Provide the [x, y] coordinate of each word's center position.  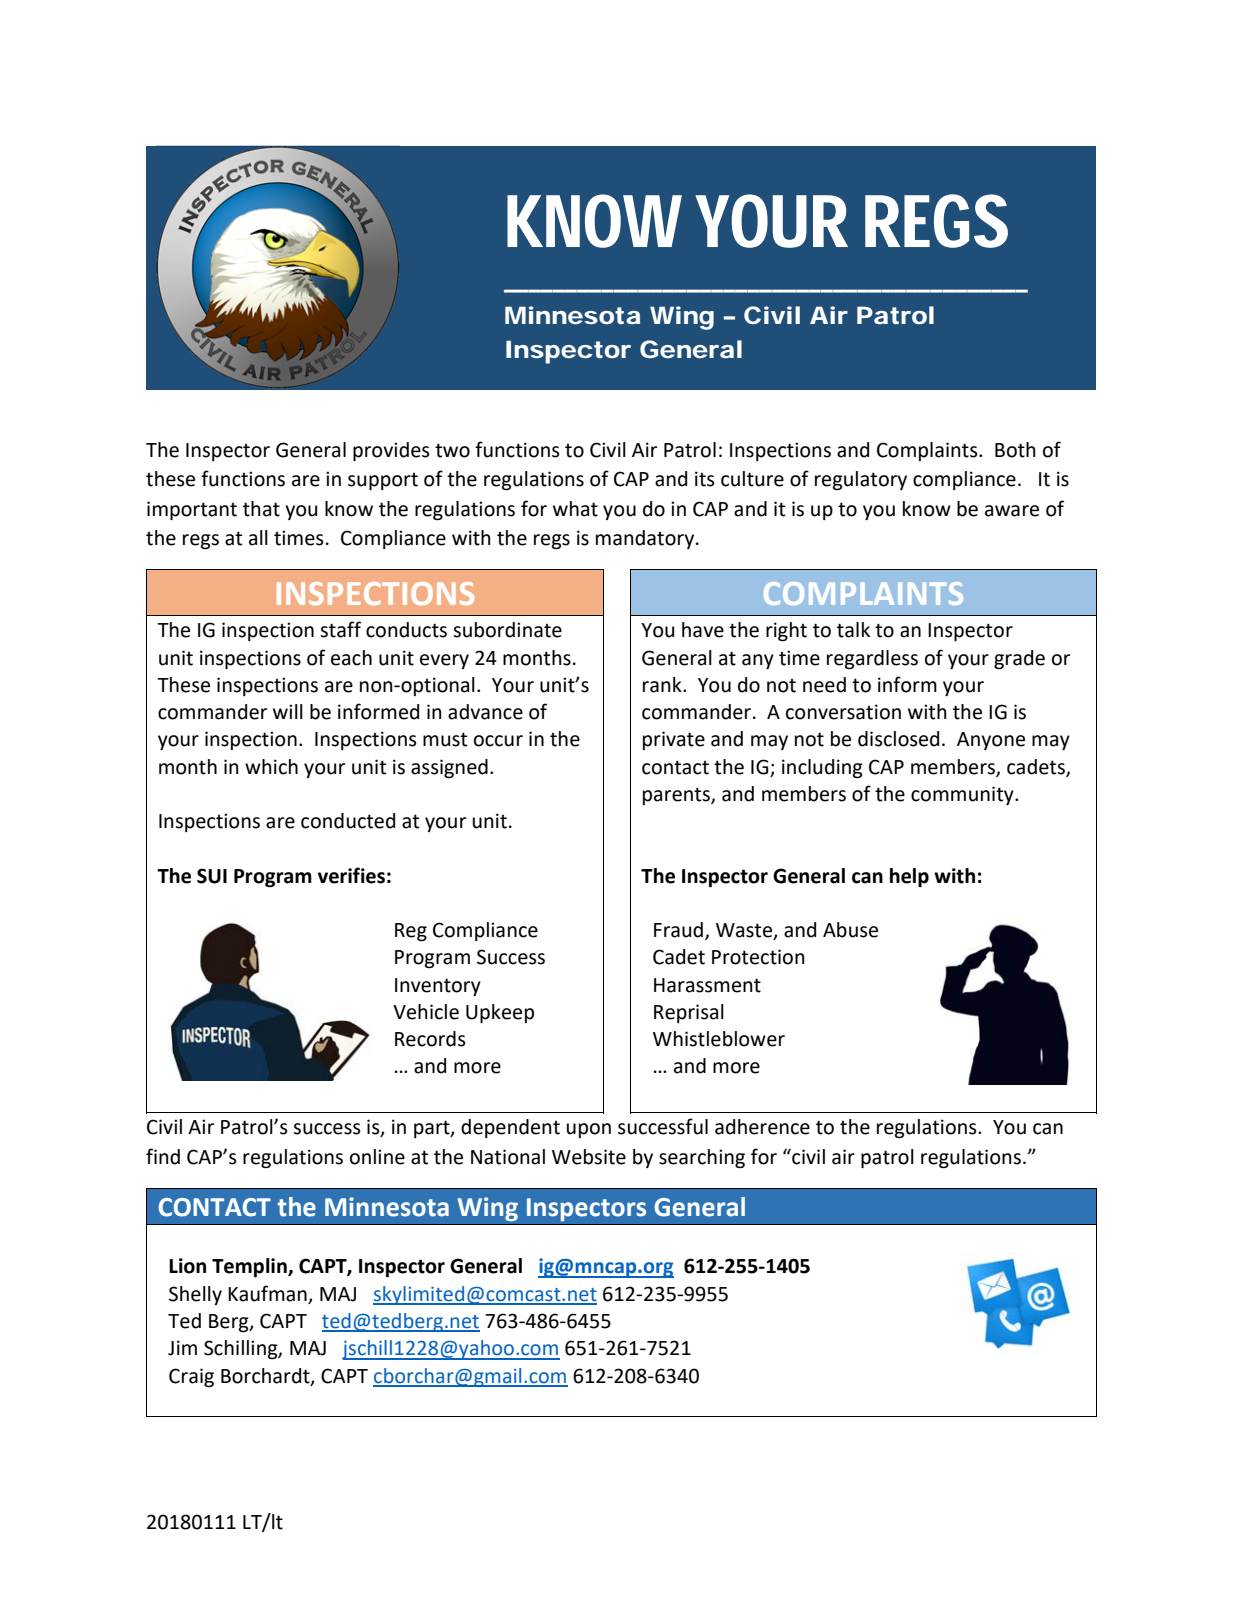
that [261, 509]
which [271, 767]
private [674, 740]
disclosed [898, 739]
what [575, 509]
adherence [762, 1127]
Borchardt [266, 1376]
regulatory [861, 481]
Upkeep [500, 1013]
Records [430, 1039]
